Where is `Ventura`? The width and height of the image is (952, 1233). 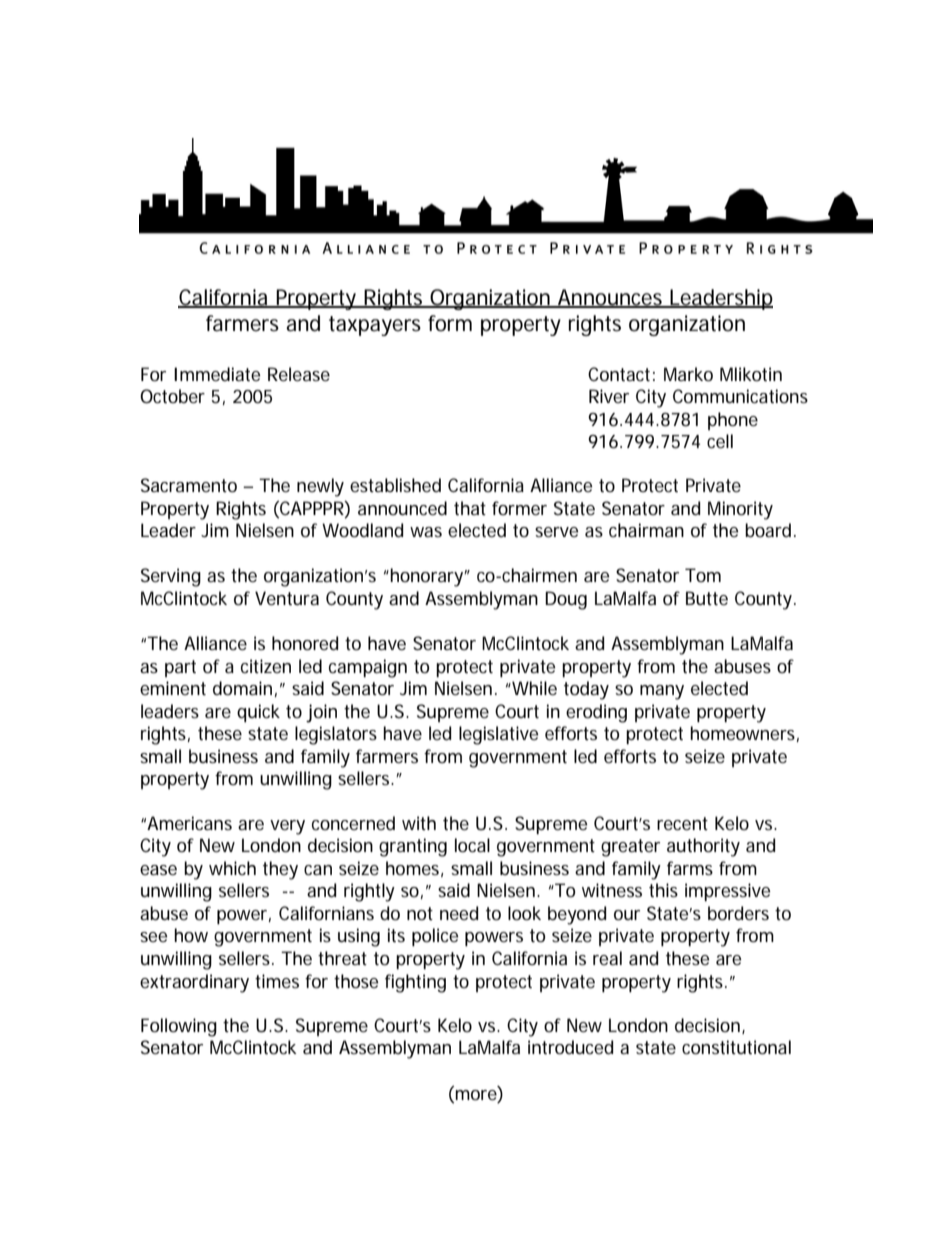
Ventura is located at coordinates (287, 598).
